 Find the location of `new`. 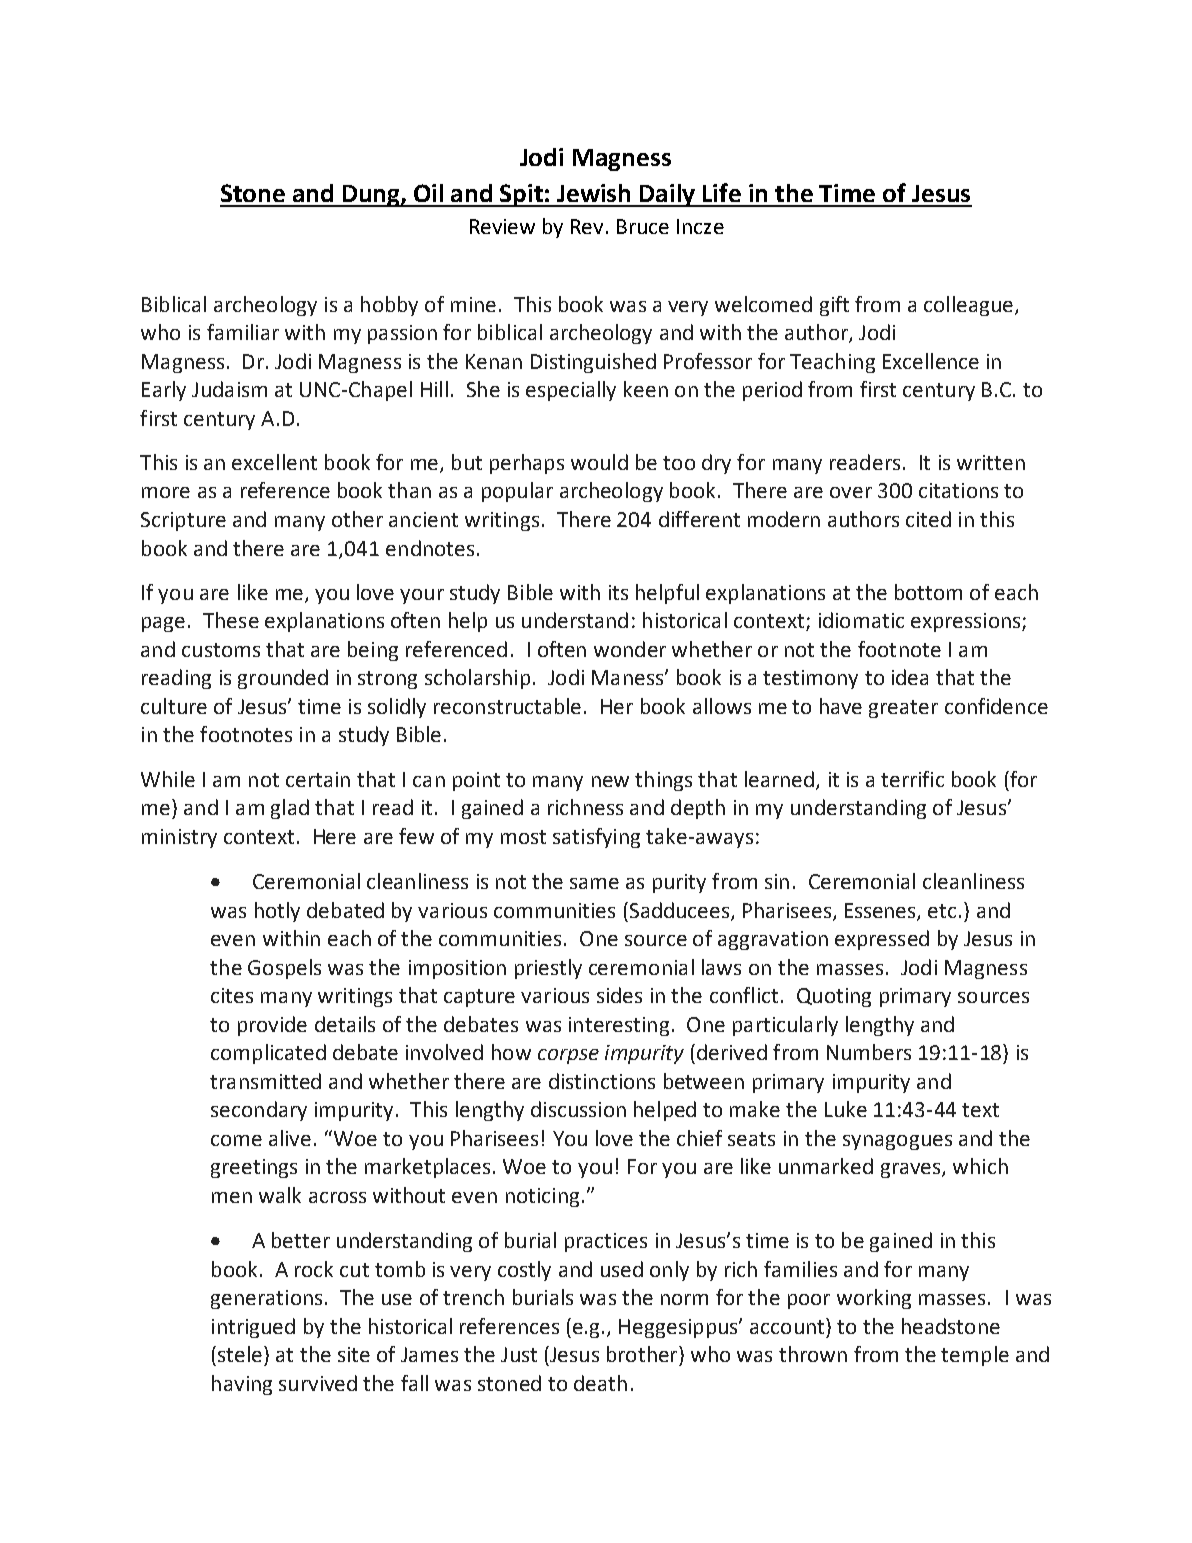

new is located at coordinates (610, 781).
